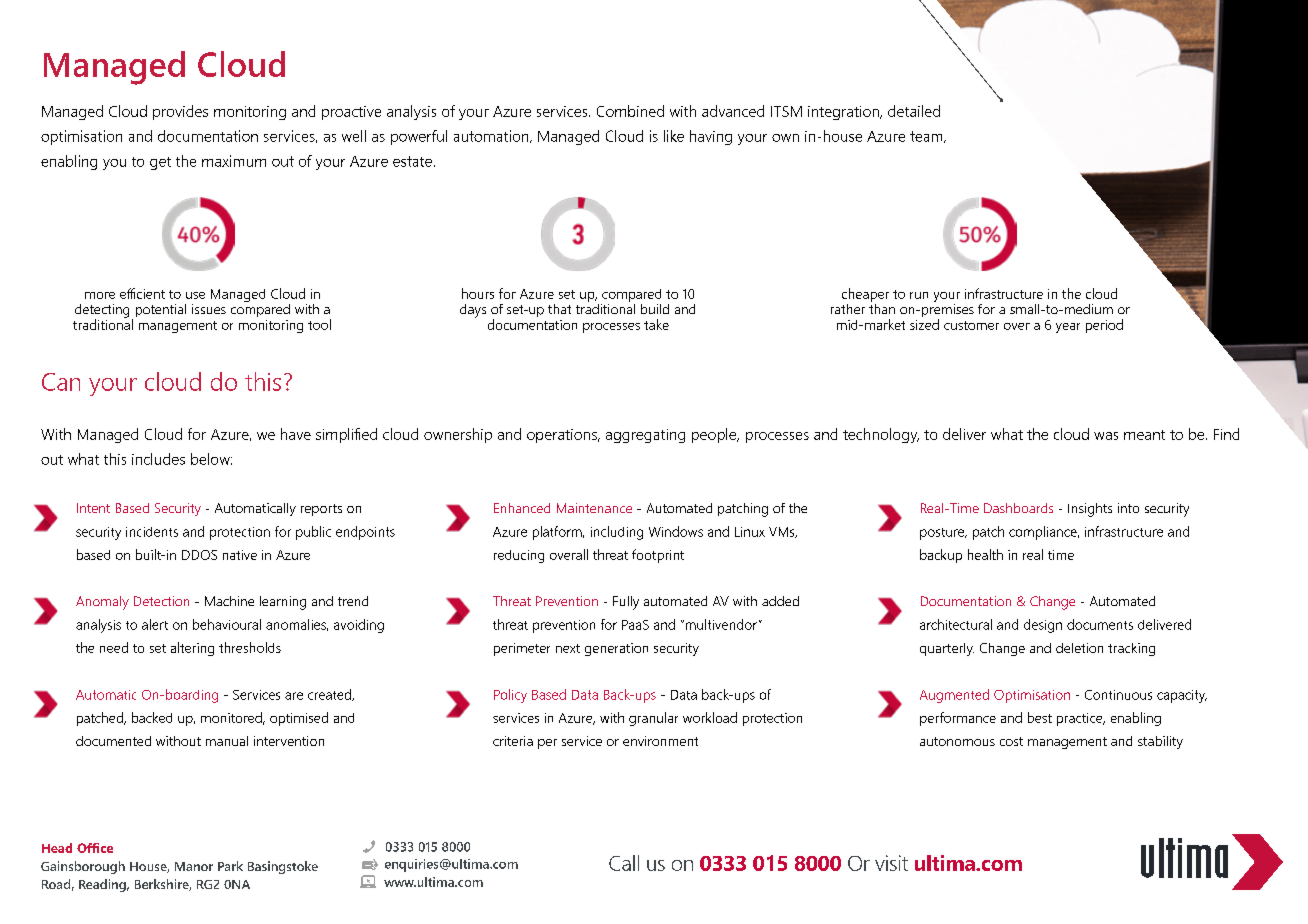  What do you see at coordinates (927, 137) in the document?
I see `team` at bounding box center [927, 137].
